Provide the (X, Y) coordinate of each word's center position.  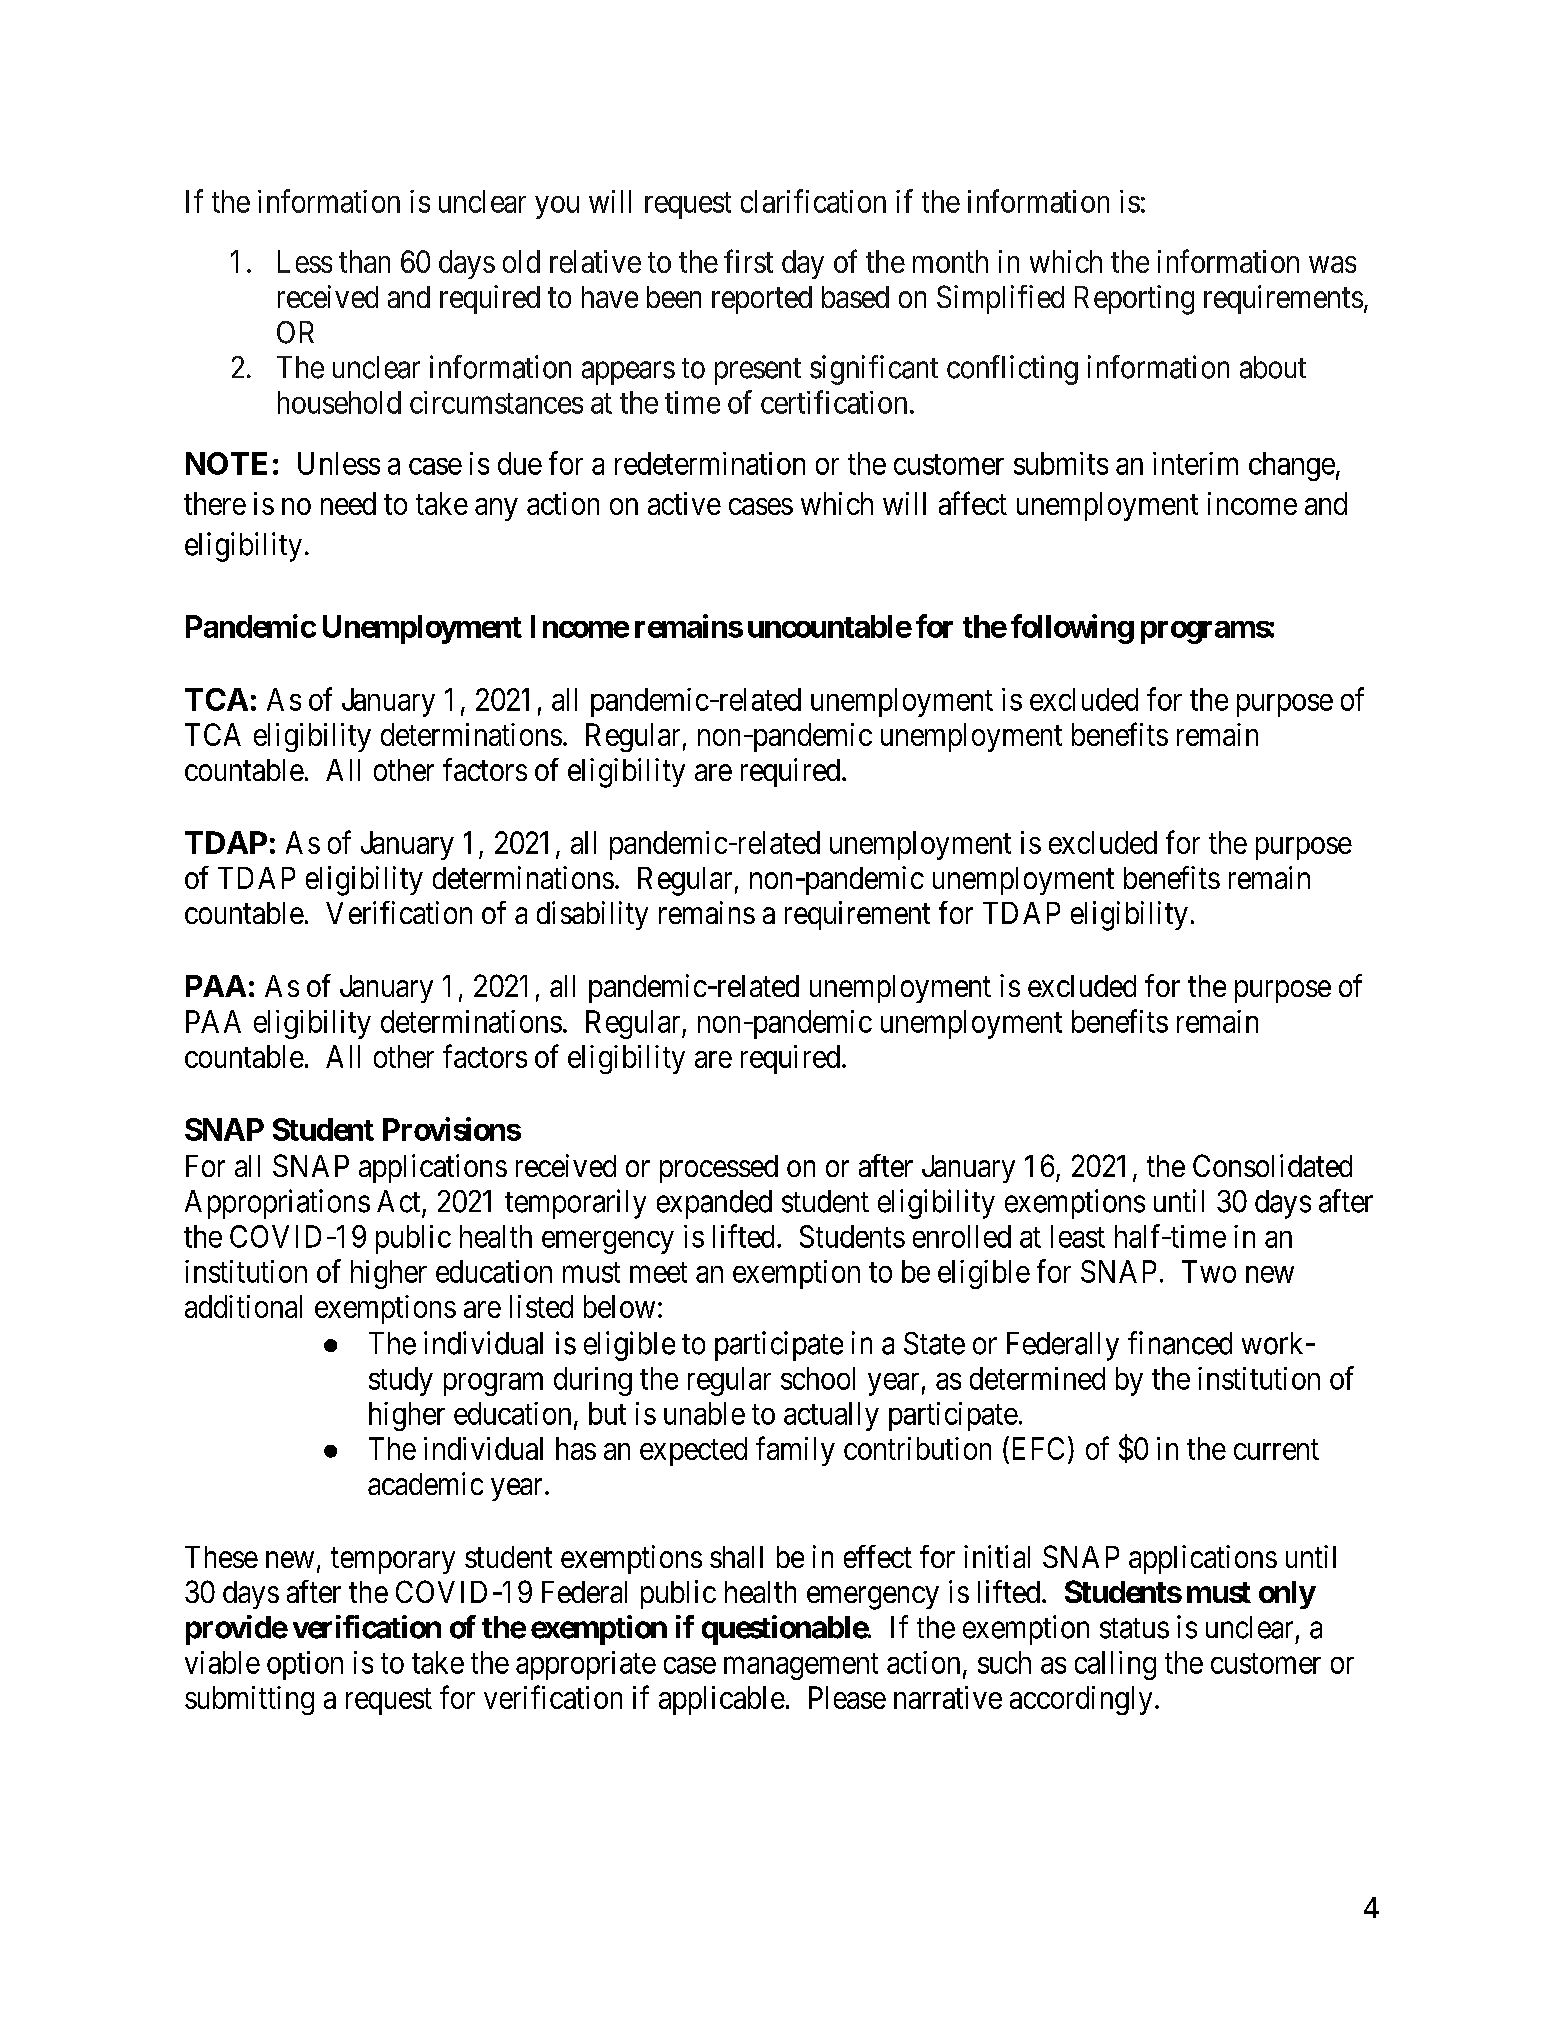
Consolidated (1272, 1165)
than (364, 261)
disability (592, 915)
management (801, 1666)
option (305, 1665)
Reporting (1134, 300)
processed (719, 1169)
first (748, 261)
